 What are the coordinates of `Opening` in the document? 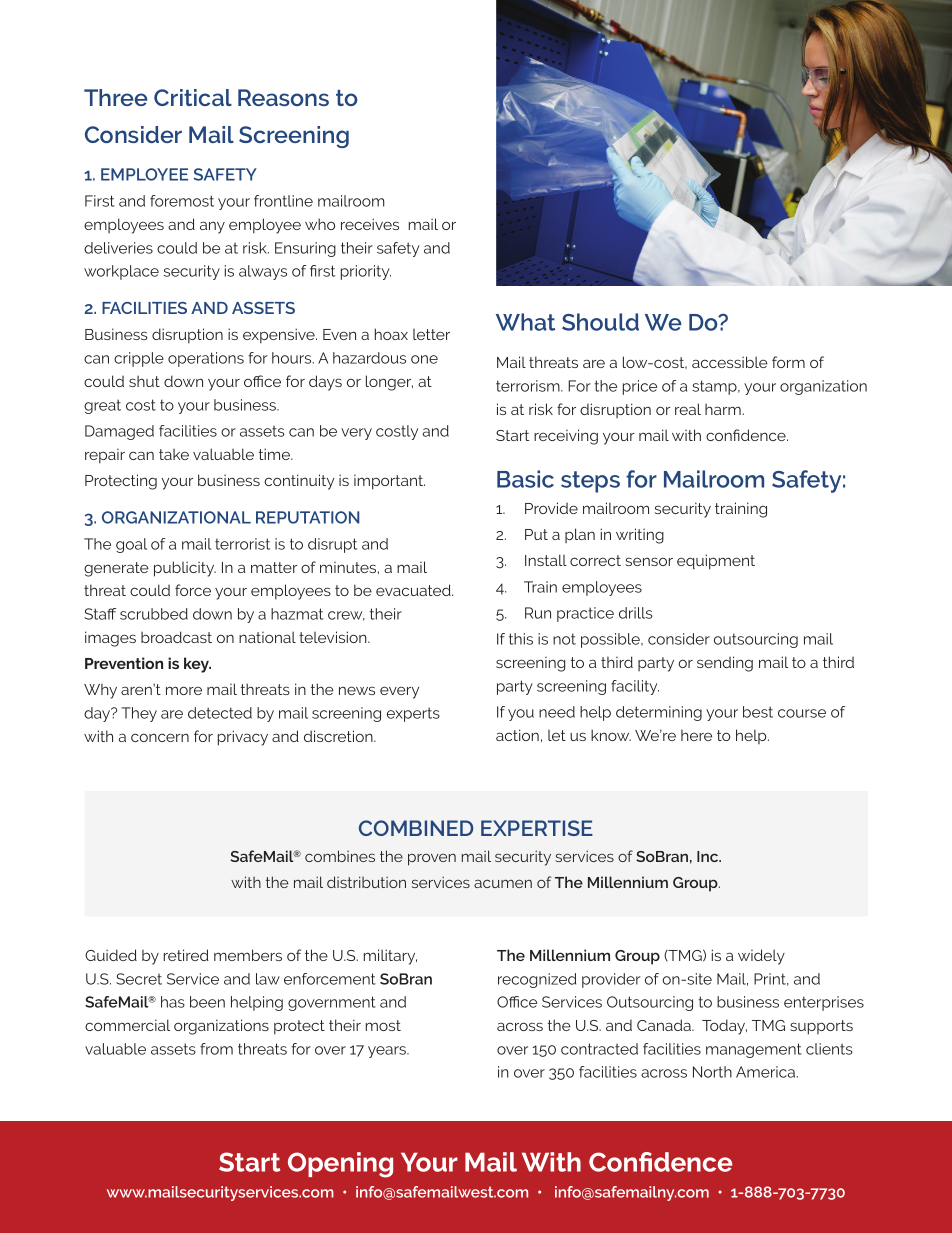 It's located at (340, 1165).
